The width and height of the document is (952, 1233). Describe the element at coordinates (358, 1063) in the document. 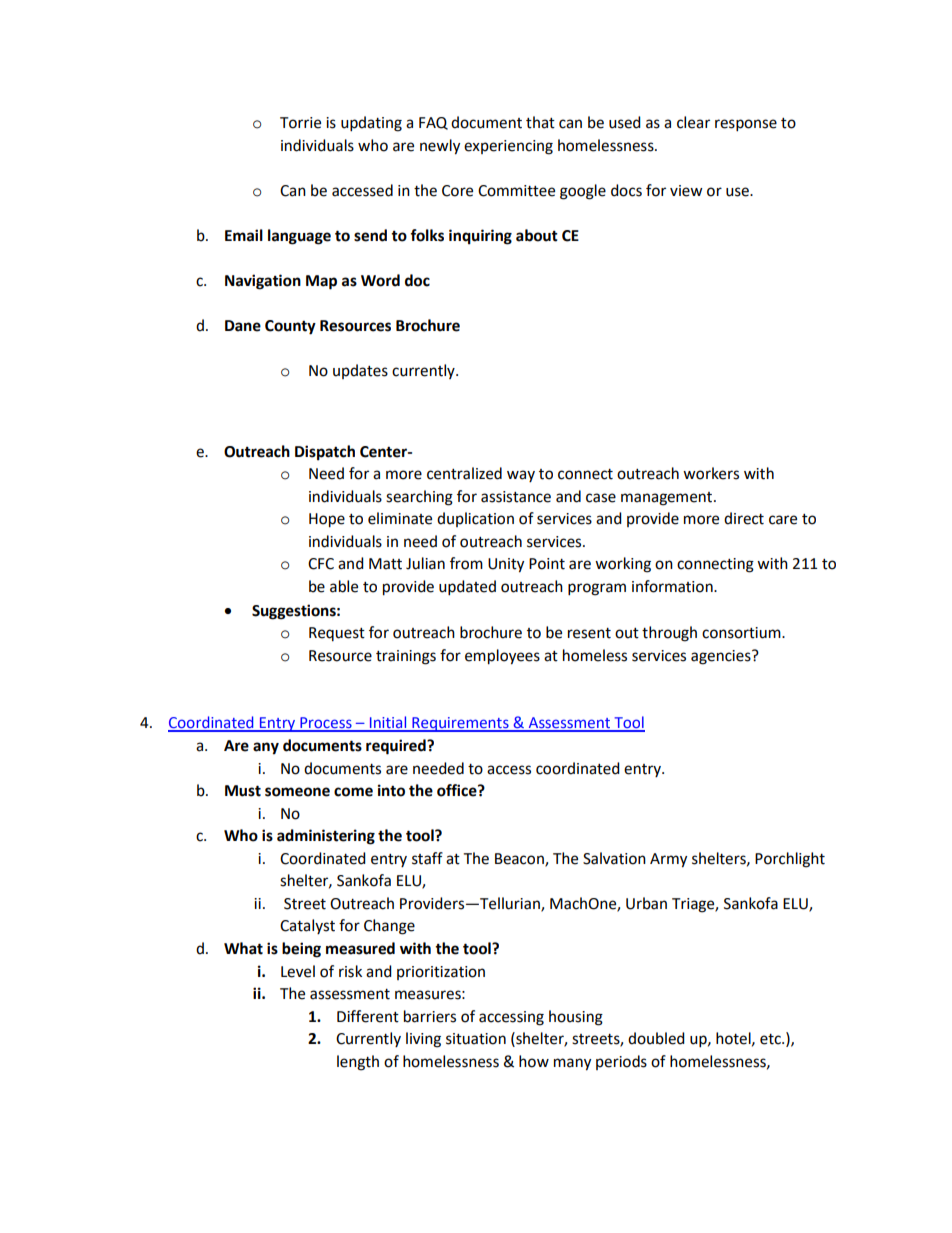

I see `length` at that location.
